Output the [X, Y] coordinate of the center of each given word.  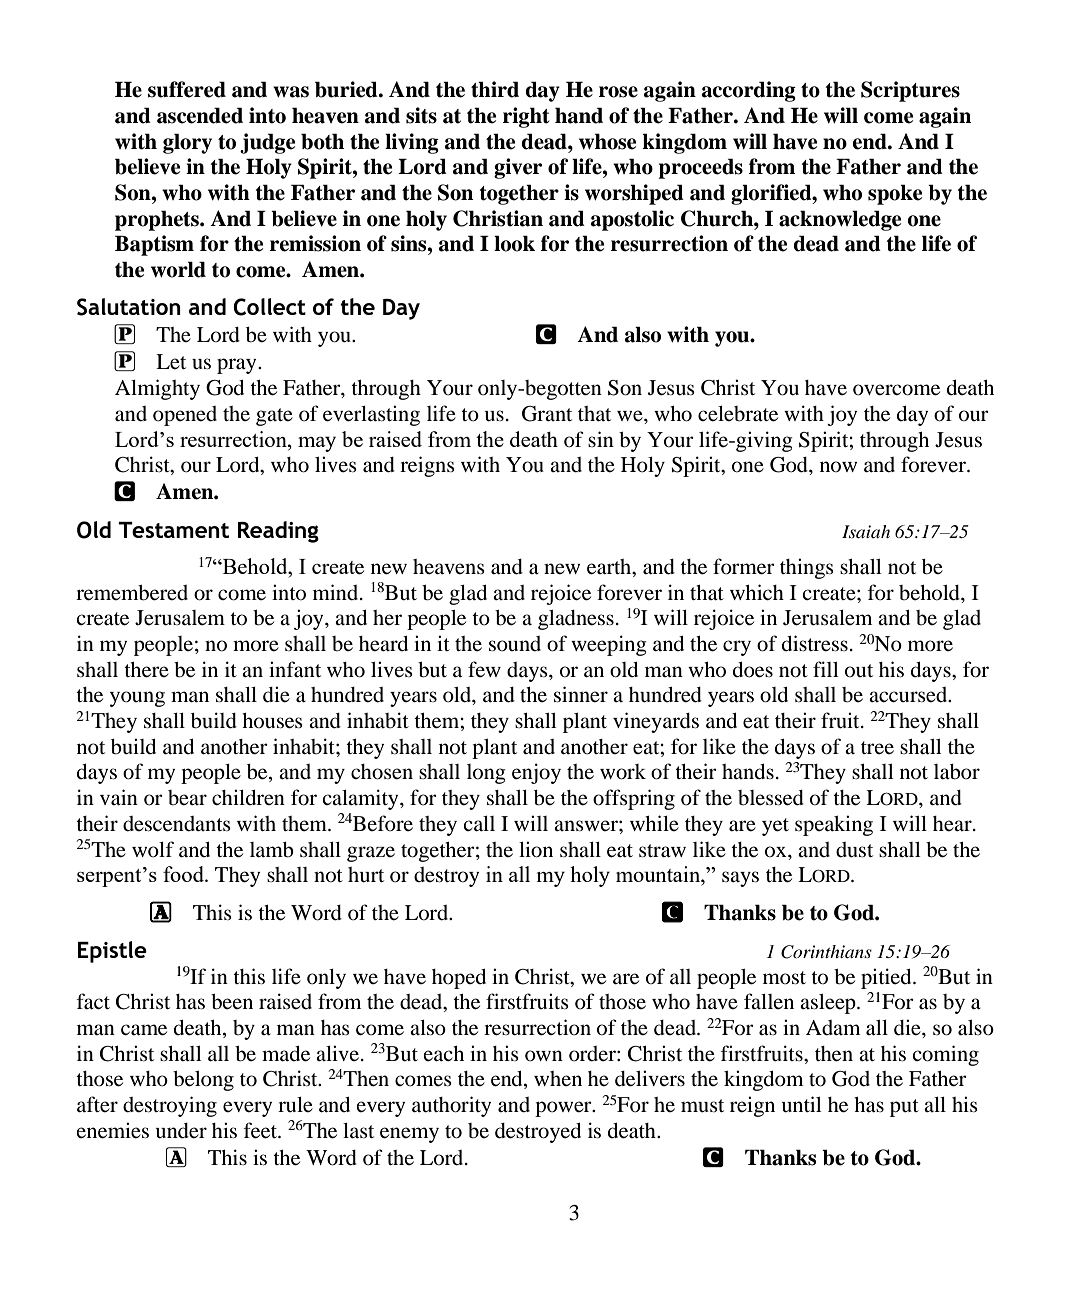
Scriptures [910, 91]
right [526, 117]
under [181, 1131]
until [802, 1104]
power [564, 1109]
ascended [200, 115]
